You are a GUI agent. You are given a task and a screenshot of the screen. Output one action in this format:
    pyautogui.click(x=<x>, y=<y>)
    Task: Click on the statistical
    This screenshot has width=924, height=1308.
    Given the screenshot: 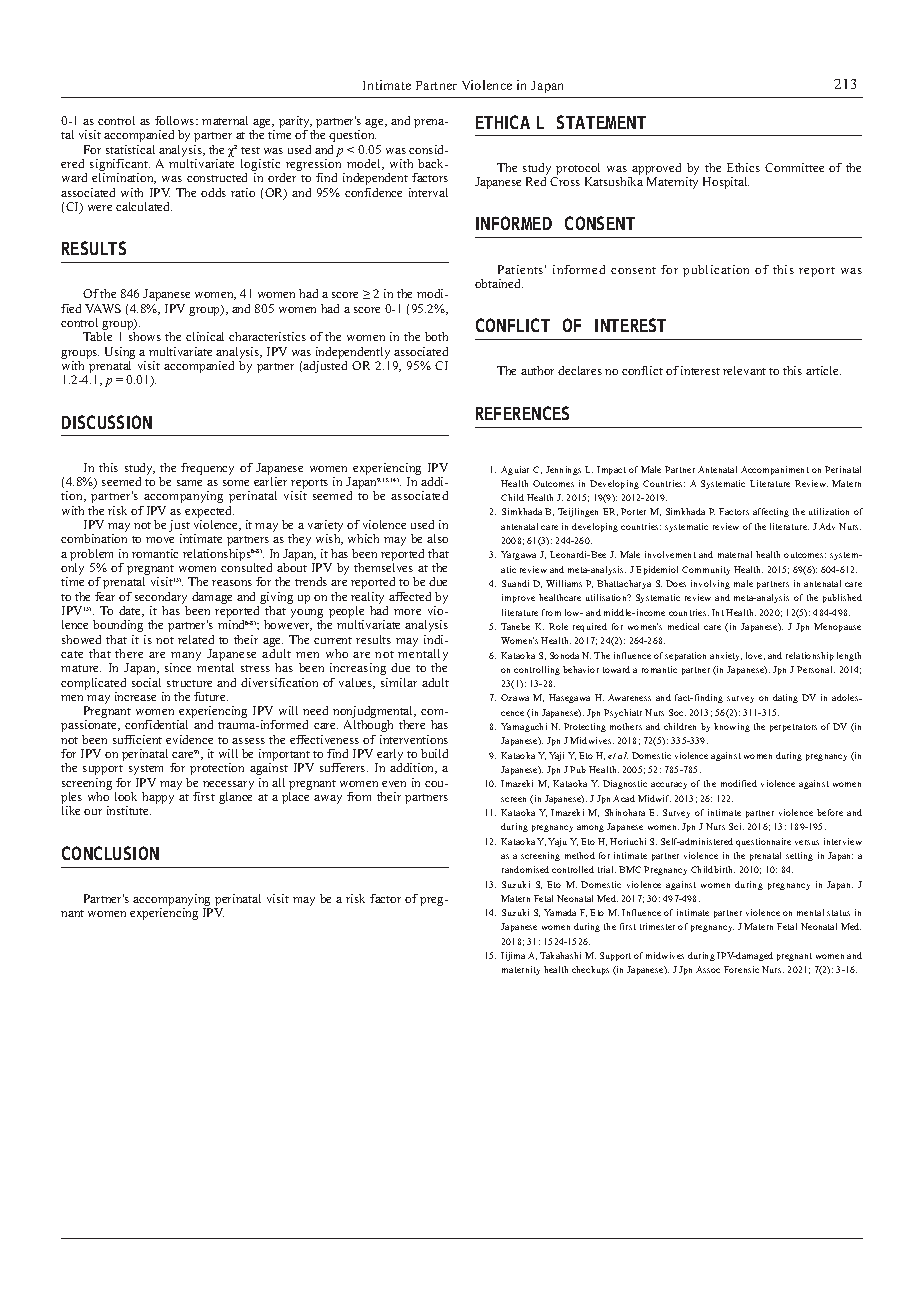 What is the action you would take?
    pyautogui.click(x=130, y=149)
